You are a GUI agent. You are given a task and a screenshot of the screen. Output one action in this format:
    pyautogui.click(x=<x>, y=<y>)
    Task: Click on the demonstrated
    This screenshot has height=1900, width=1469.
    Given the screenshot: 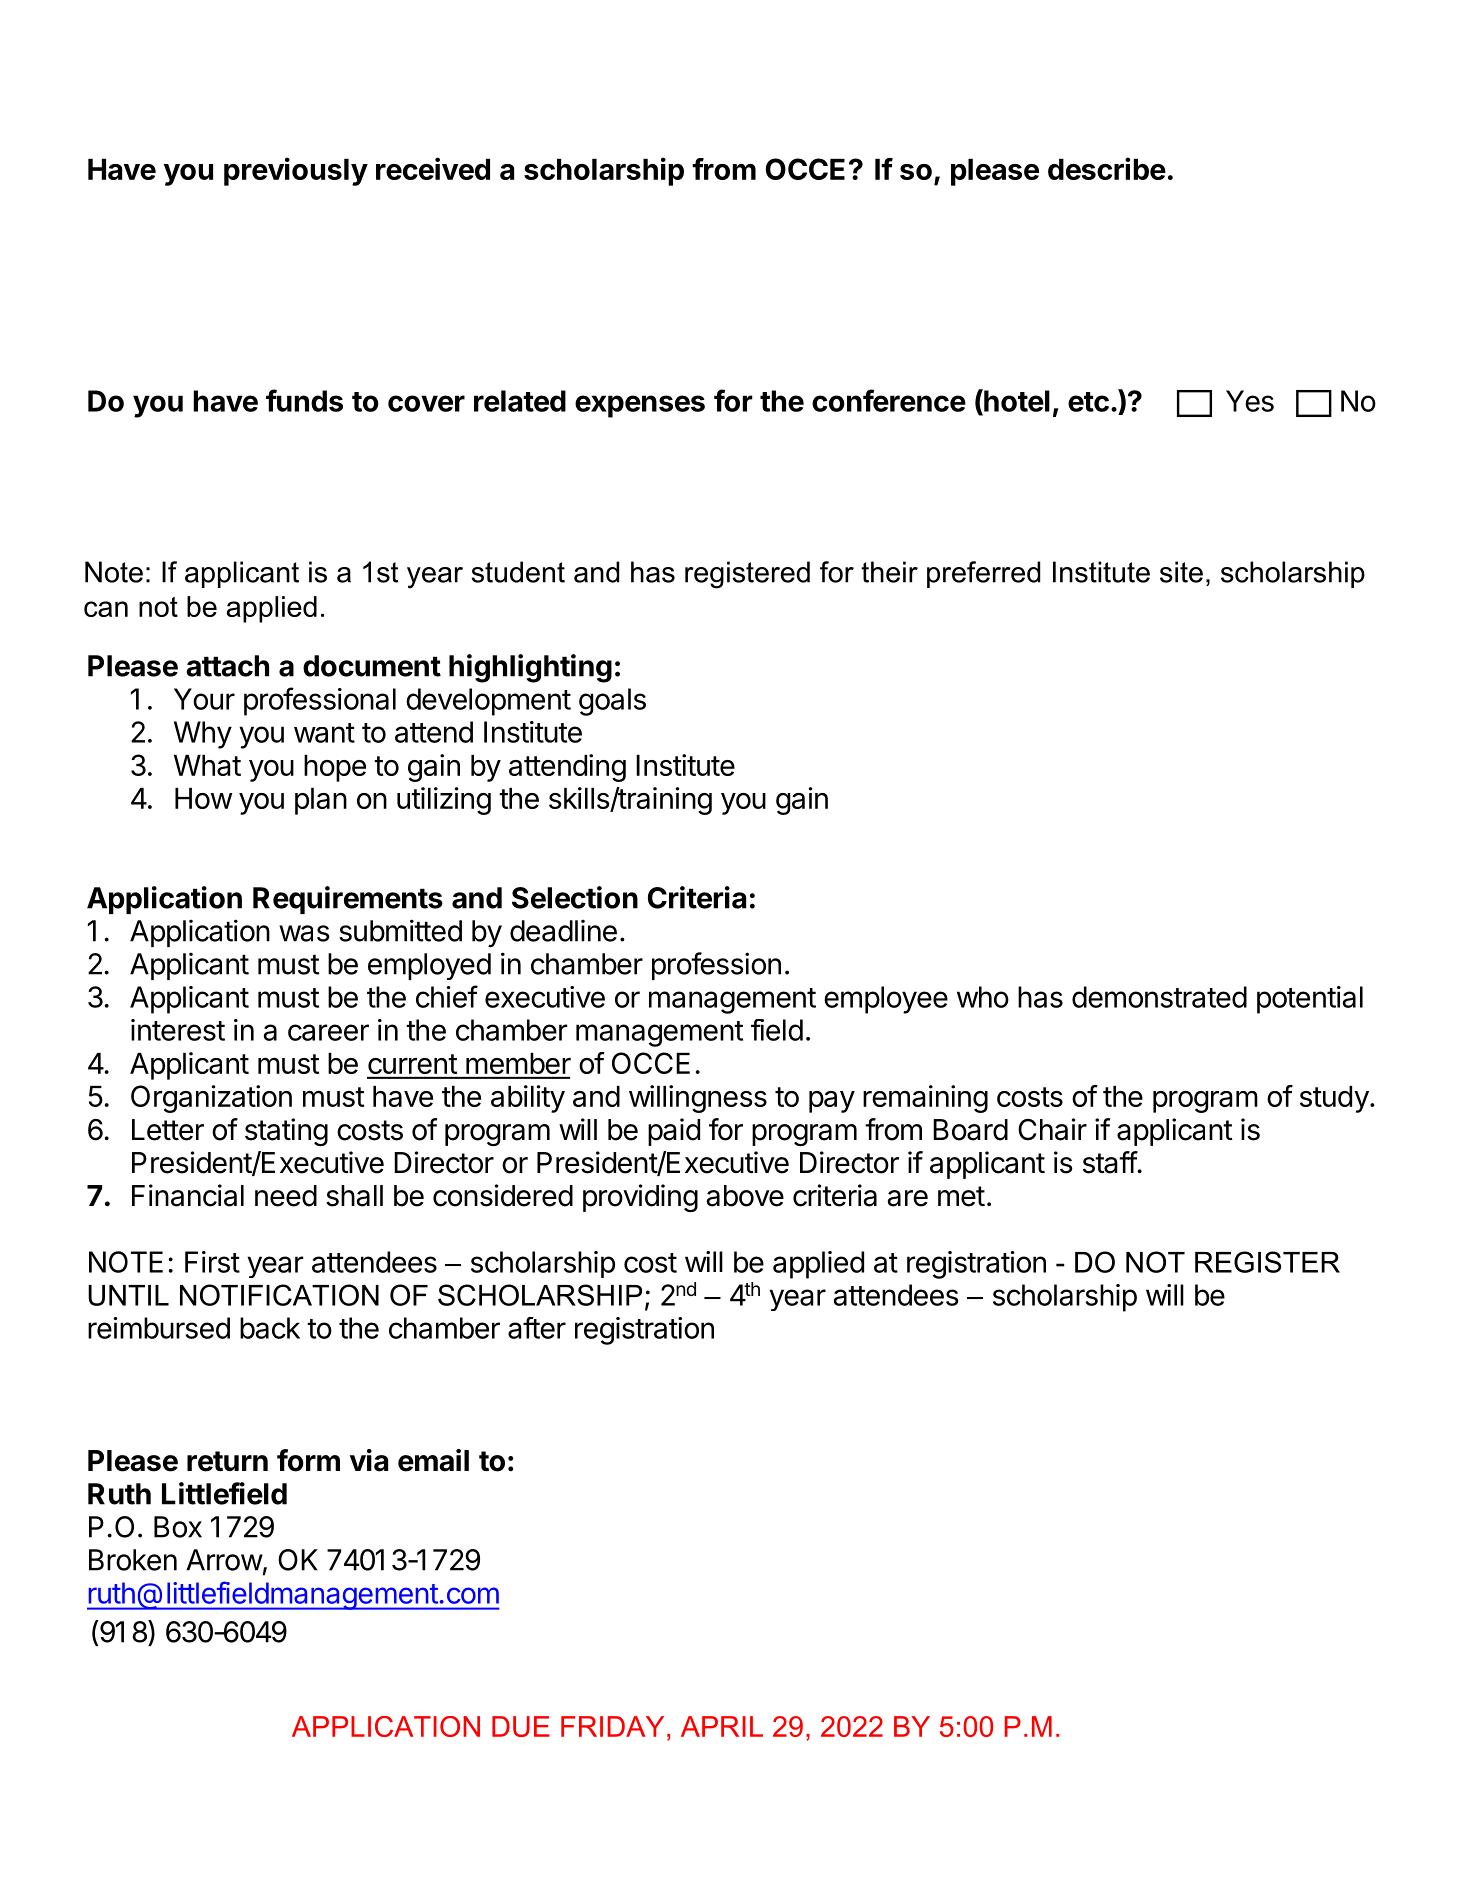 What is the action you would take?
    pyautogui.click(x=1159, y=997)
